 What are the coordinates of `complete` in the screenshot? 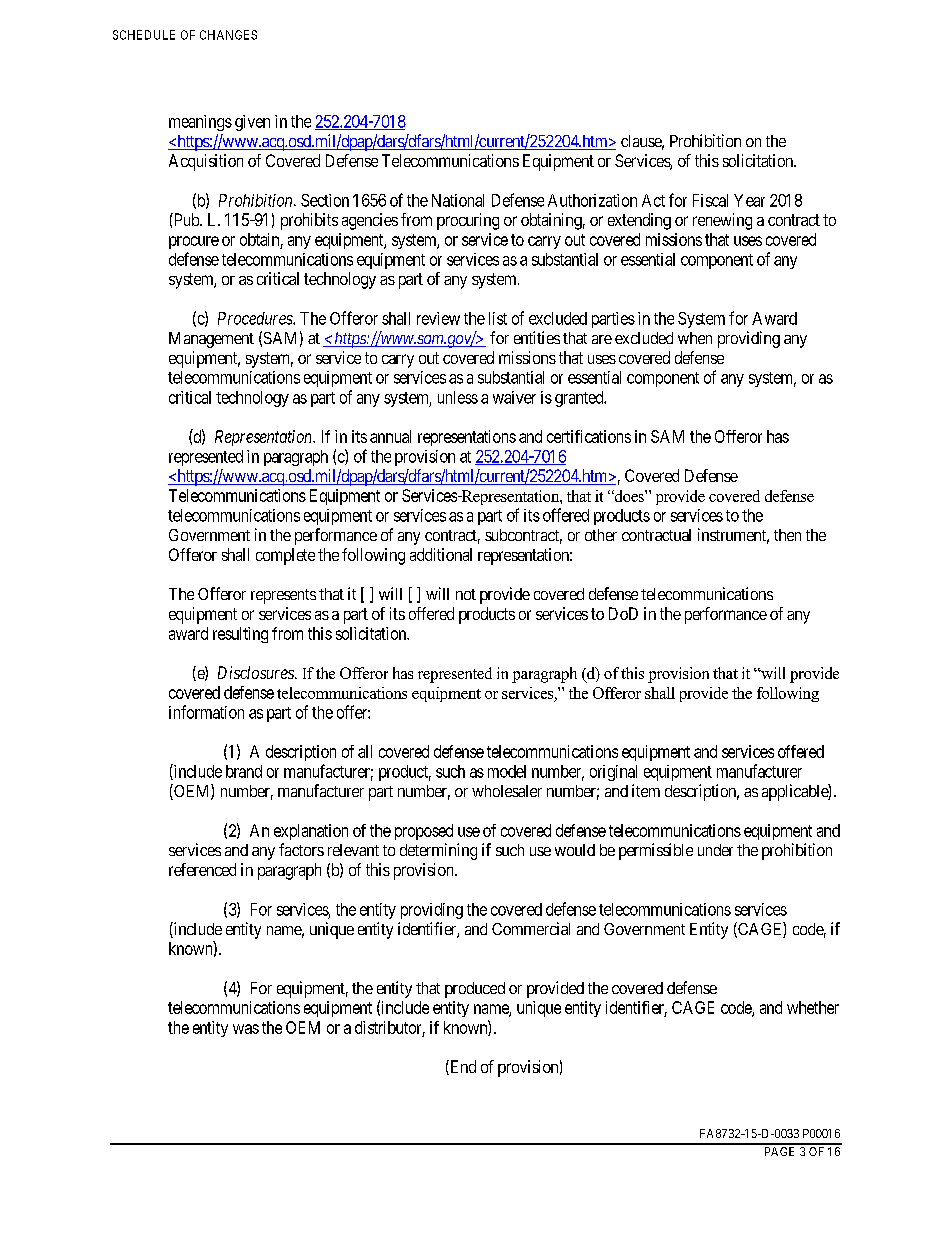 It's located at (285, 556).
